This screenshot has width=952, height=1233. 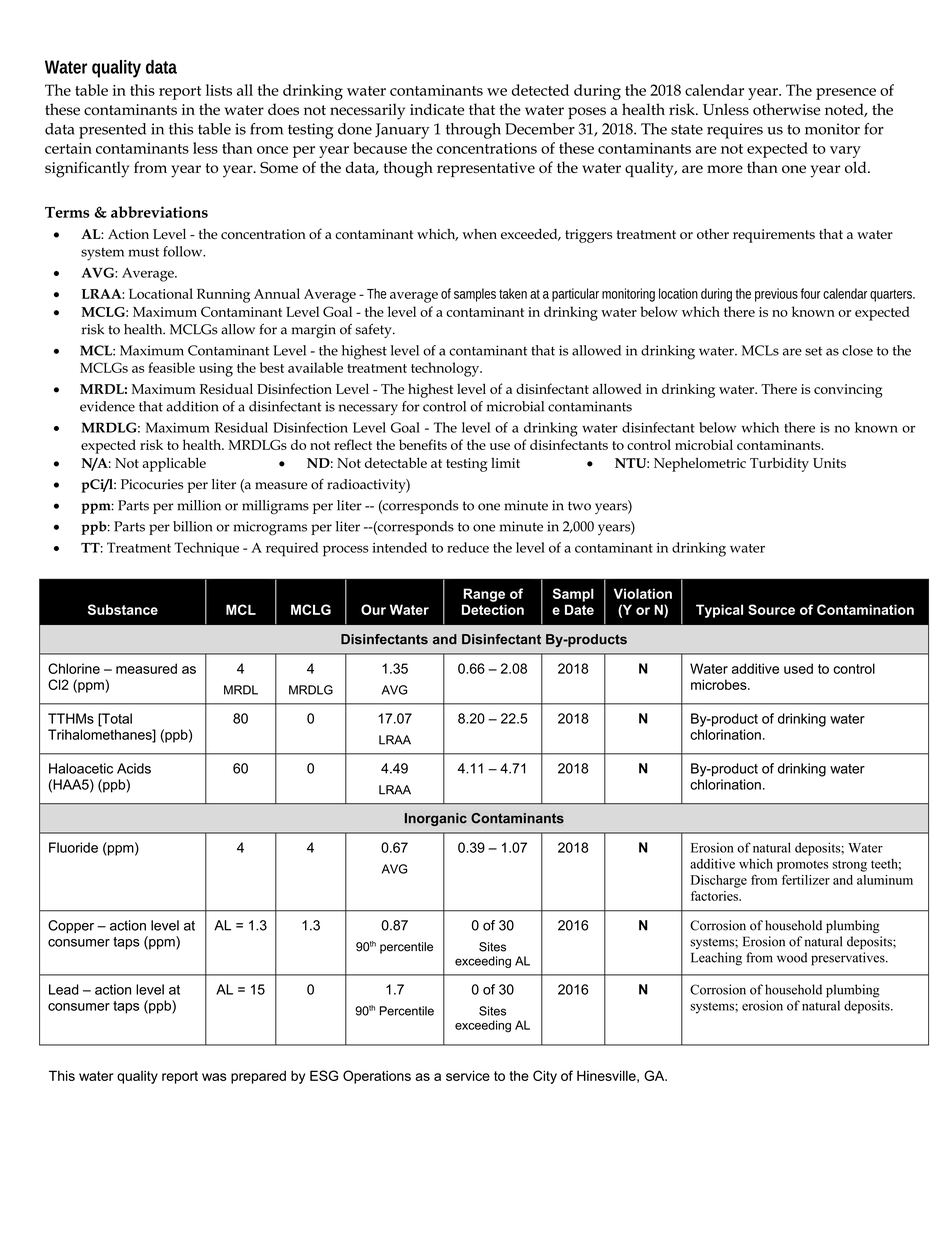 What do you see at coordinates (134, 768) in the screenshot?
I see `Acids` at bounding box center [134, 768].
